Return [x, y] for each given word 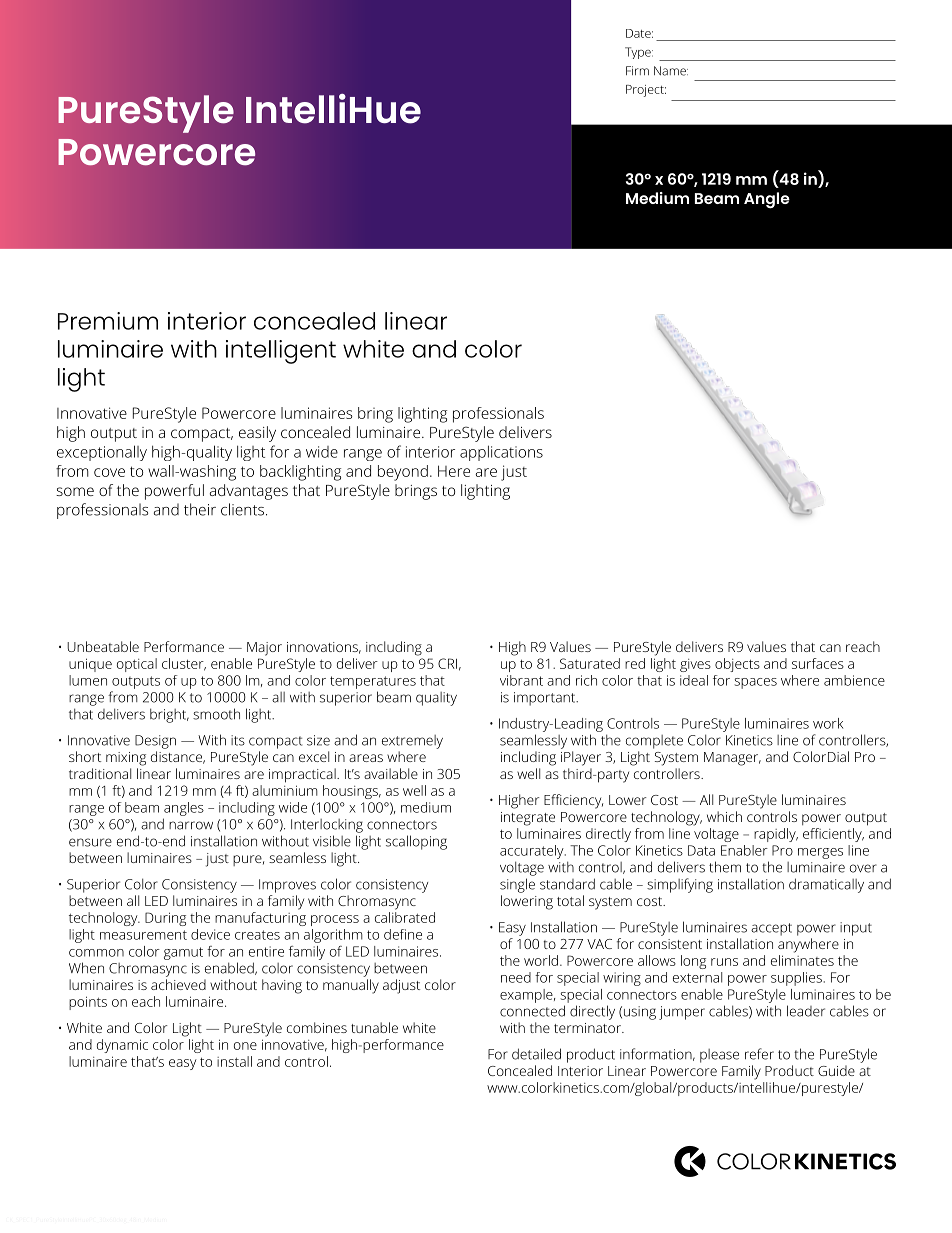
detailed [536, 1054]
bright [169, 715]
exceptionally [102, 453]
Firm [637, 70]
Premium [108, 321]
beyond [403, 473]
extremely [412, 742]
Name [671, 71]
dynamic [122, 1046]
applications [501, 453]
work [828, 723]
